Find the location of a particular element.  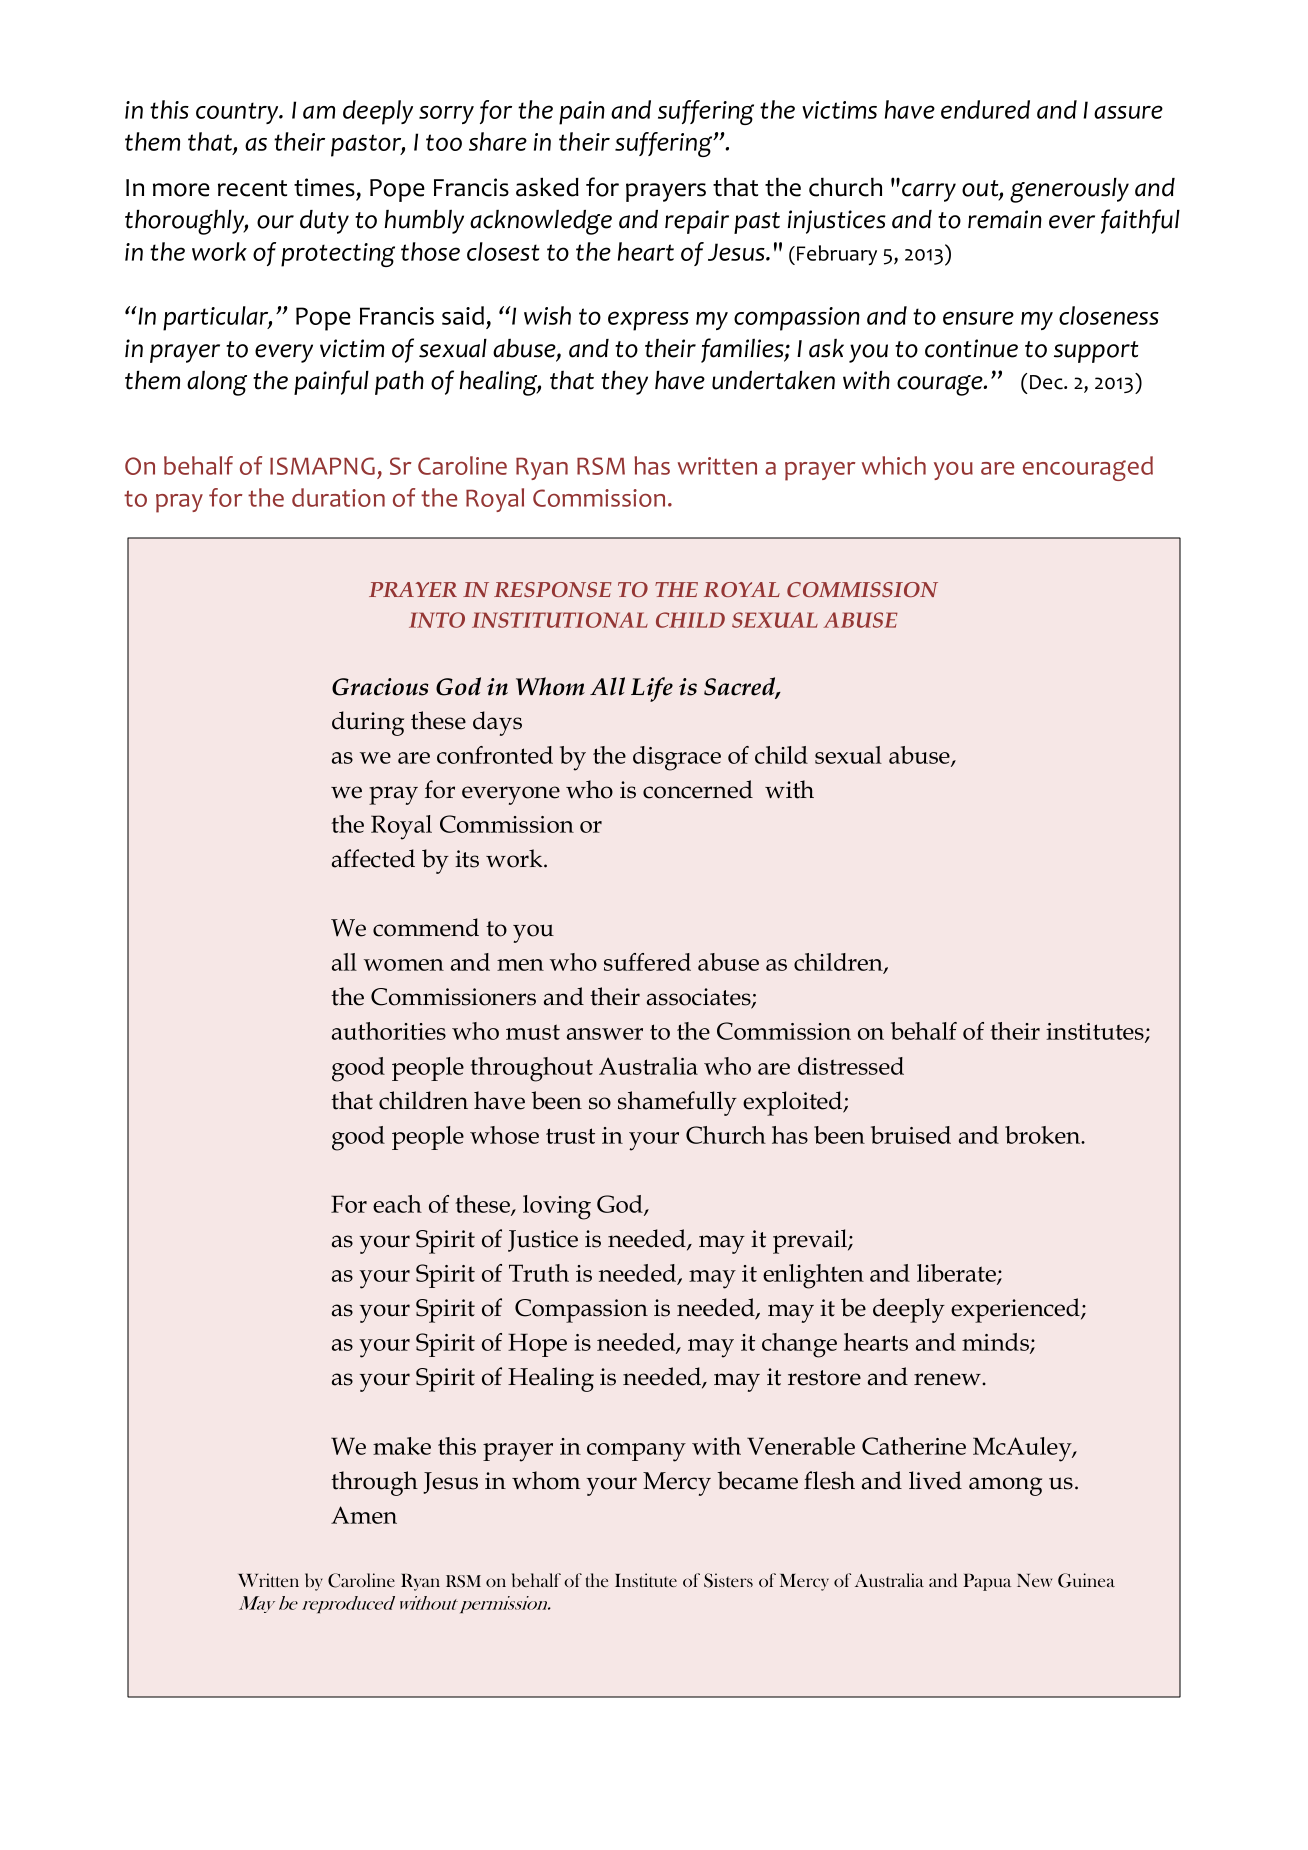

repair is located at coordinates (697, 222).
